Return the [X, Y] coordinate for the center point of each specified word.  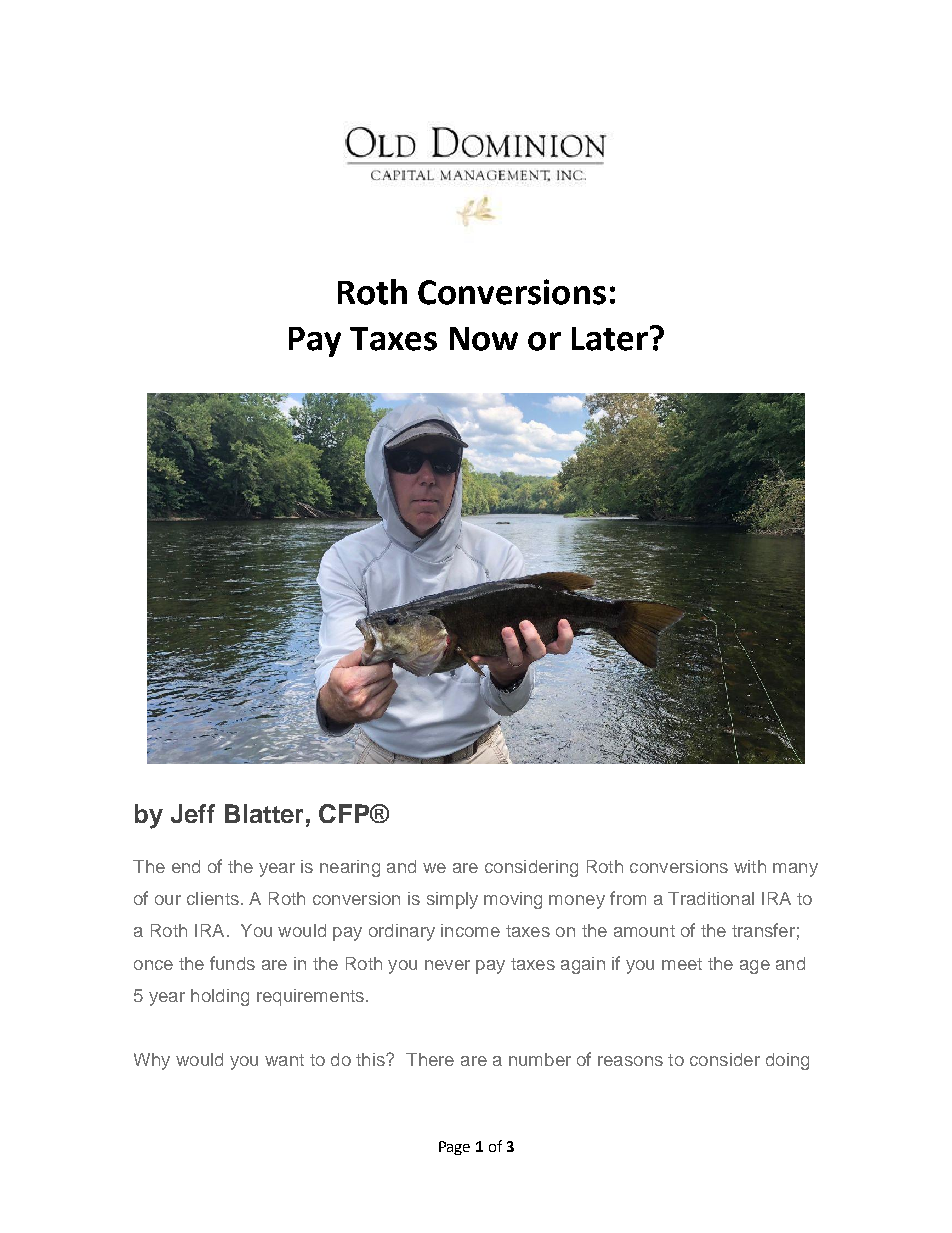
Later [610, 339]
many [795, 870]
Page [454, 1148]
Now [484, 339]
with [750, 866]
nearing [350, 868]
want [284, 1060]
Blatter [264, 813]
